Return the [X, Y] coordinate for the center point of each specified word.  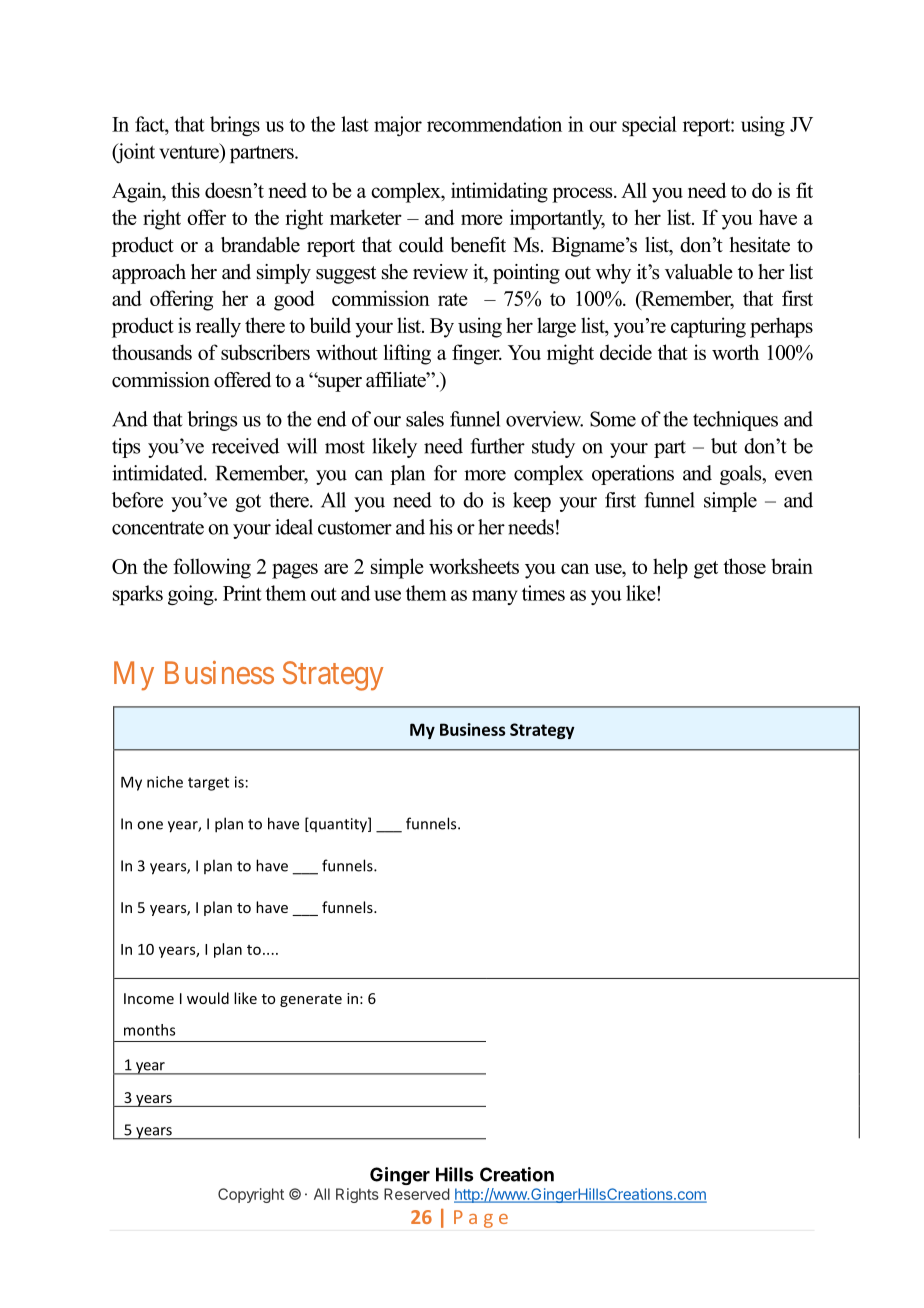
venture [190, 151]
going [192, 595]
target [208, 784]
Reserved [417, 1194]
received [245, 446]
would [208, 998]
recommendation [494, 124]
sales [425, 419]
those [744, 566]
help [670, 568]
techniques [735, 421]
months [149, 1030]
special [649, 126]
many [495, 597]
